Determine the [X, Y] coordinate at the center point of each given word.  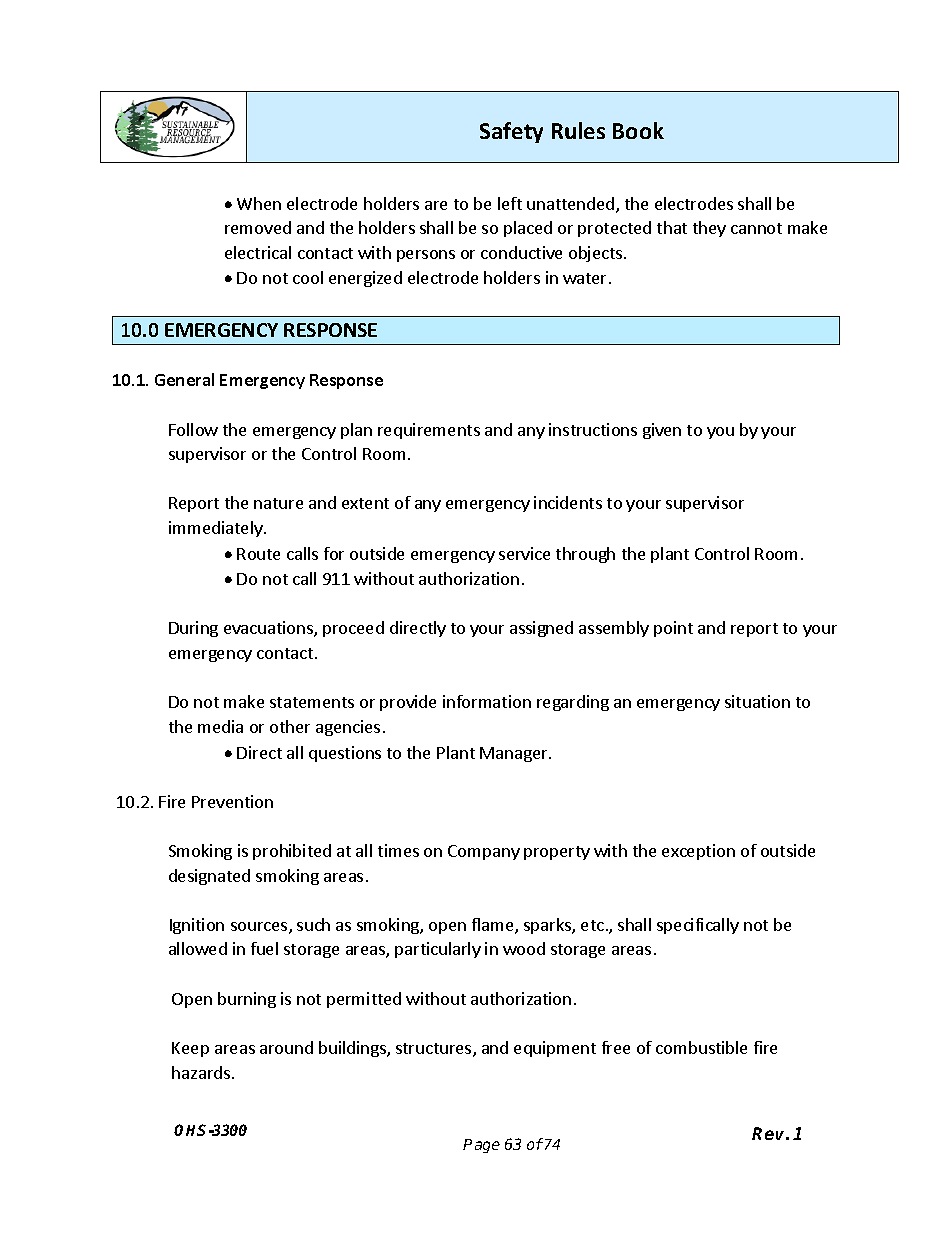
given [662, 431]
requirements [429, 431]
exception [698, 852]
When [259, 203]
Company [484, 852]
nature [278, 503]
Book [638, 130]
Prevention [232, 801]
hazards [201, 1072]
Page [481, 1146]
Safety [511, 132]
